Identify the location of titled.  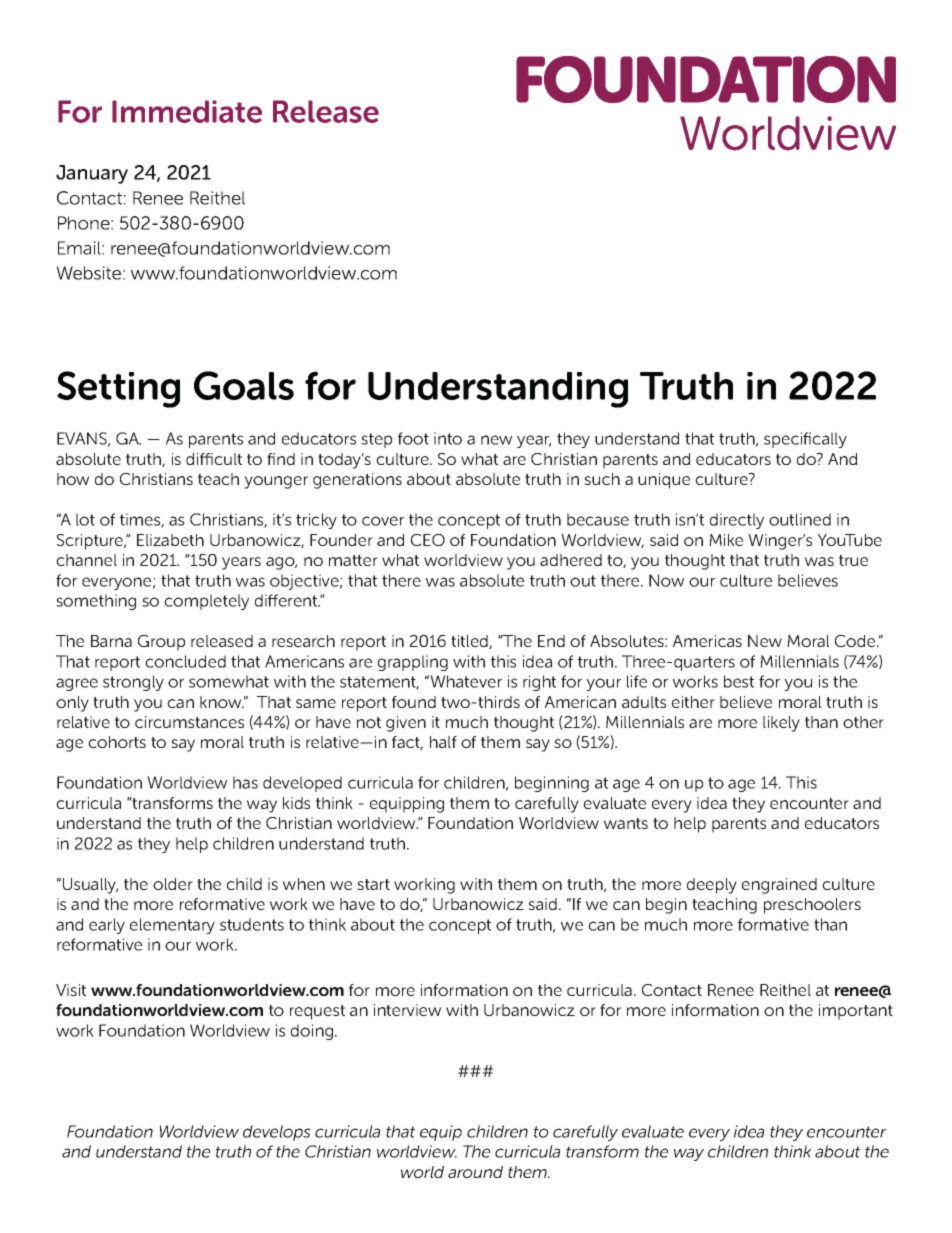
(470, 642).
